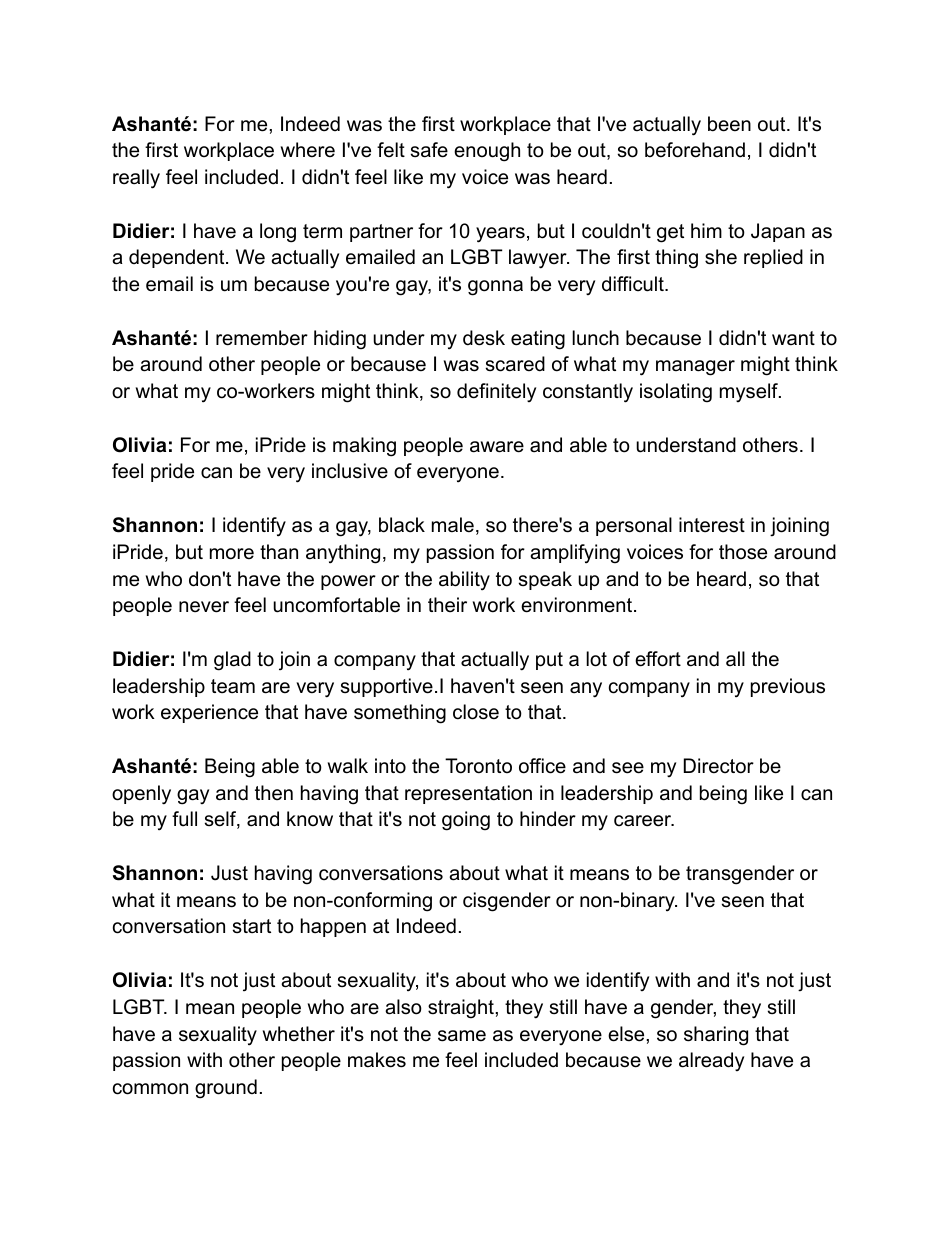  I want to click on those, so click(743, 552).
